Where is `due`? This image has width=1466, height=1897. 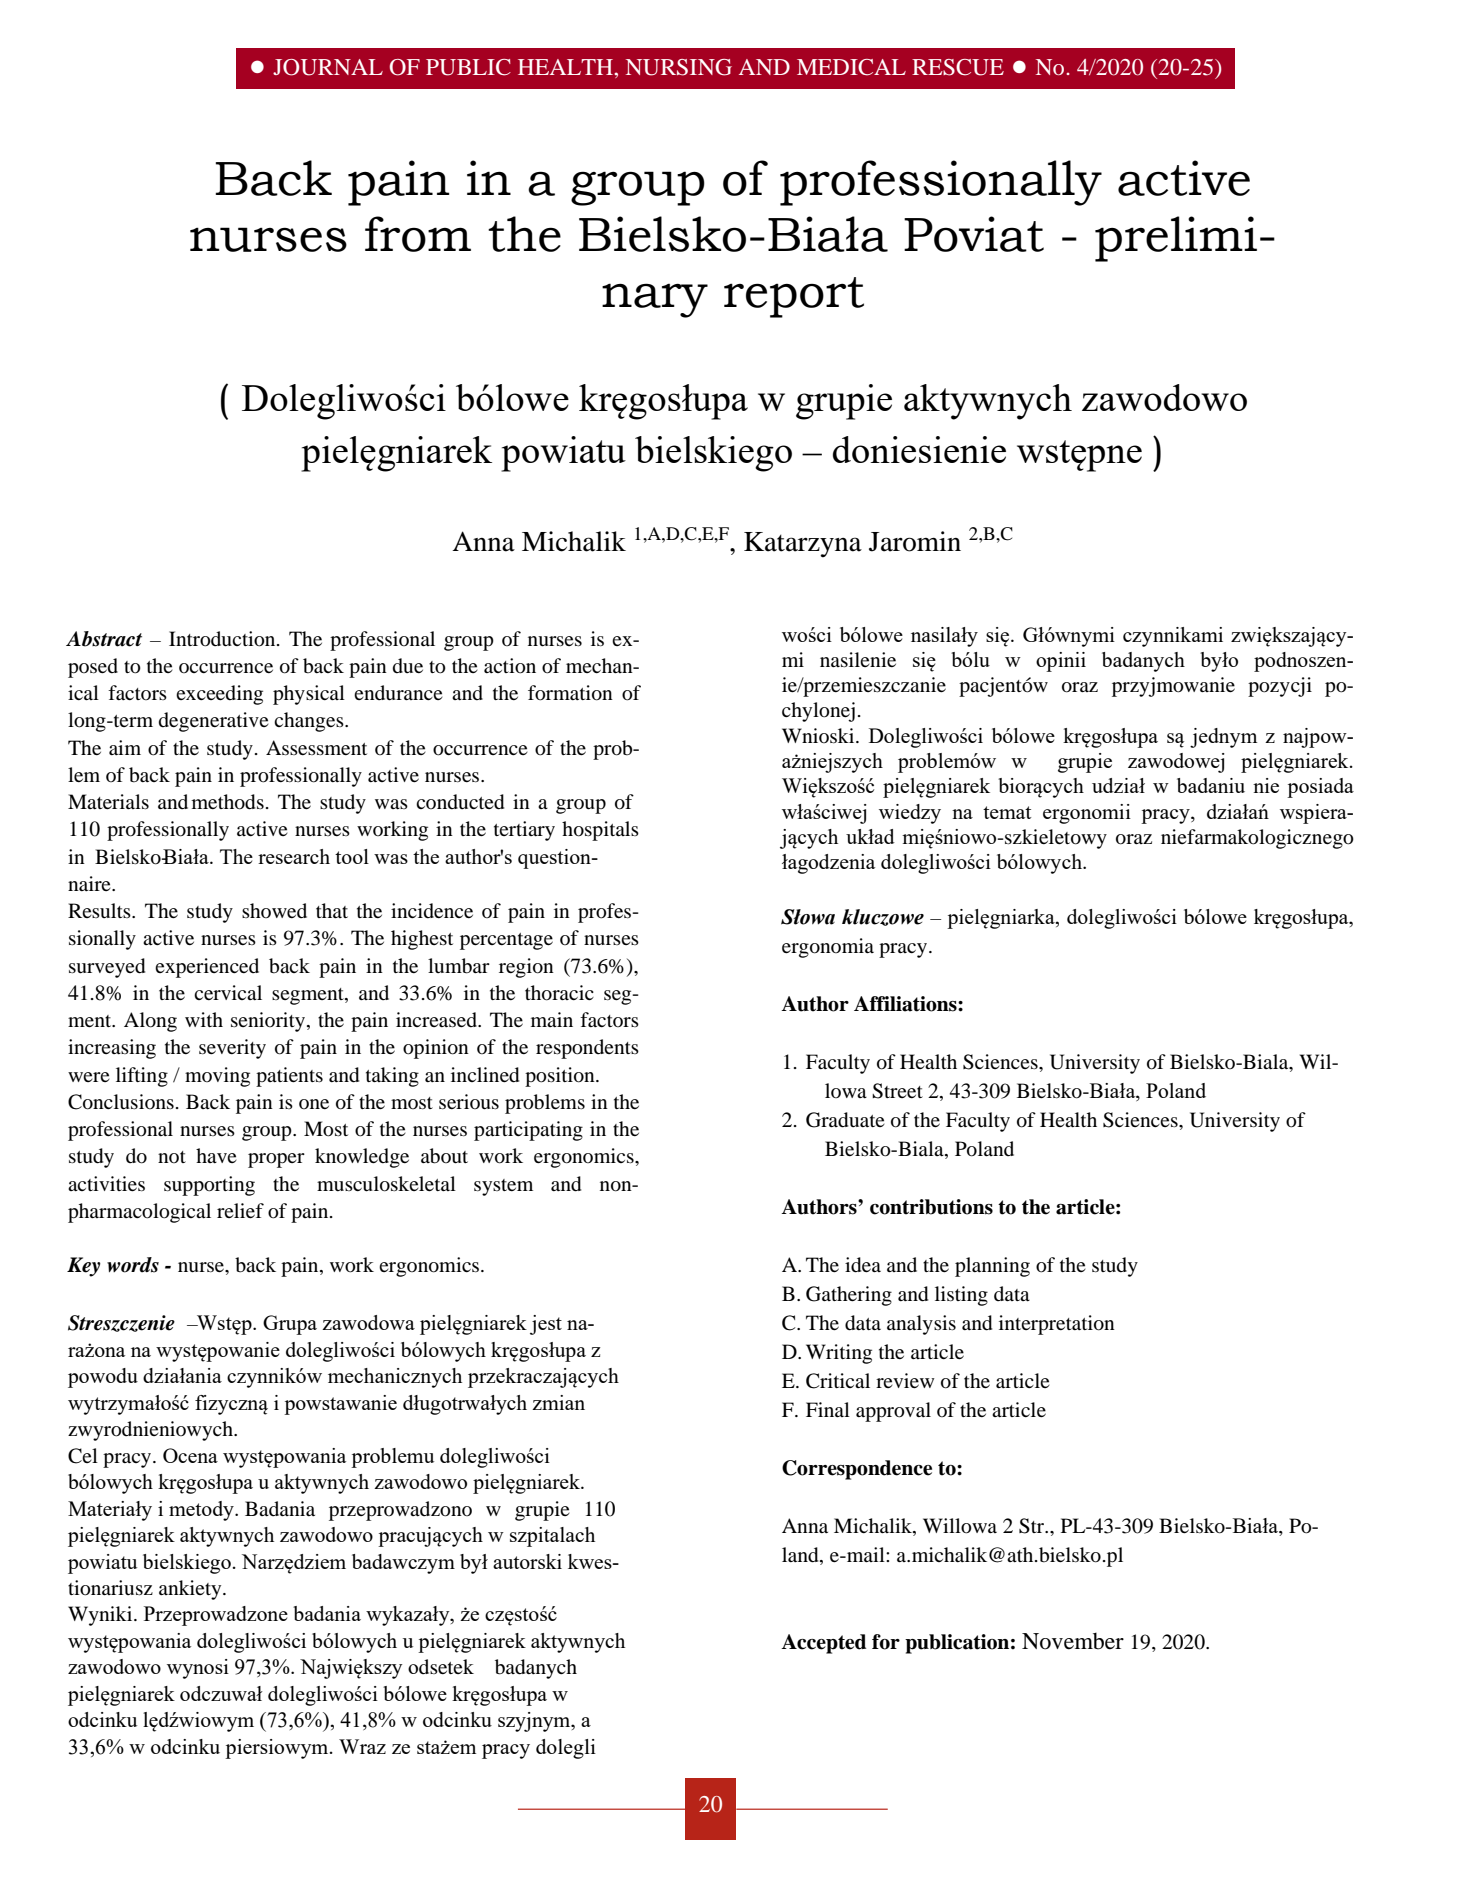 due is located at coordinates (408, 666).
